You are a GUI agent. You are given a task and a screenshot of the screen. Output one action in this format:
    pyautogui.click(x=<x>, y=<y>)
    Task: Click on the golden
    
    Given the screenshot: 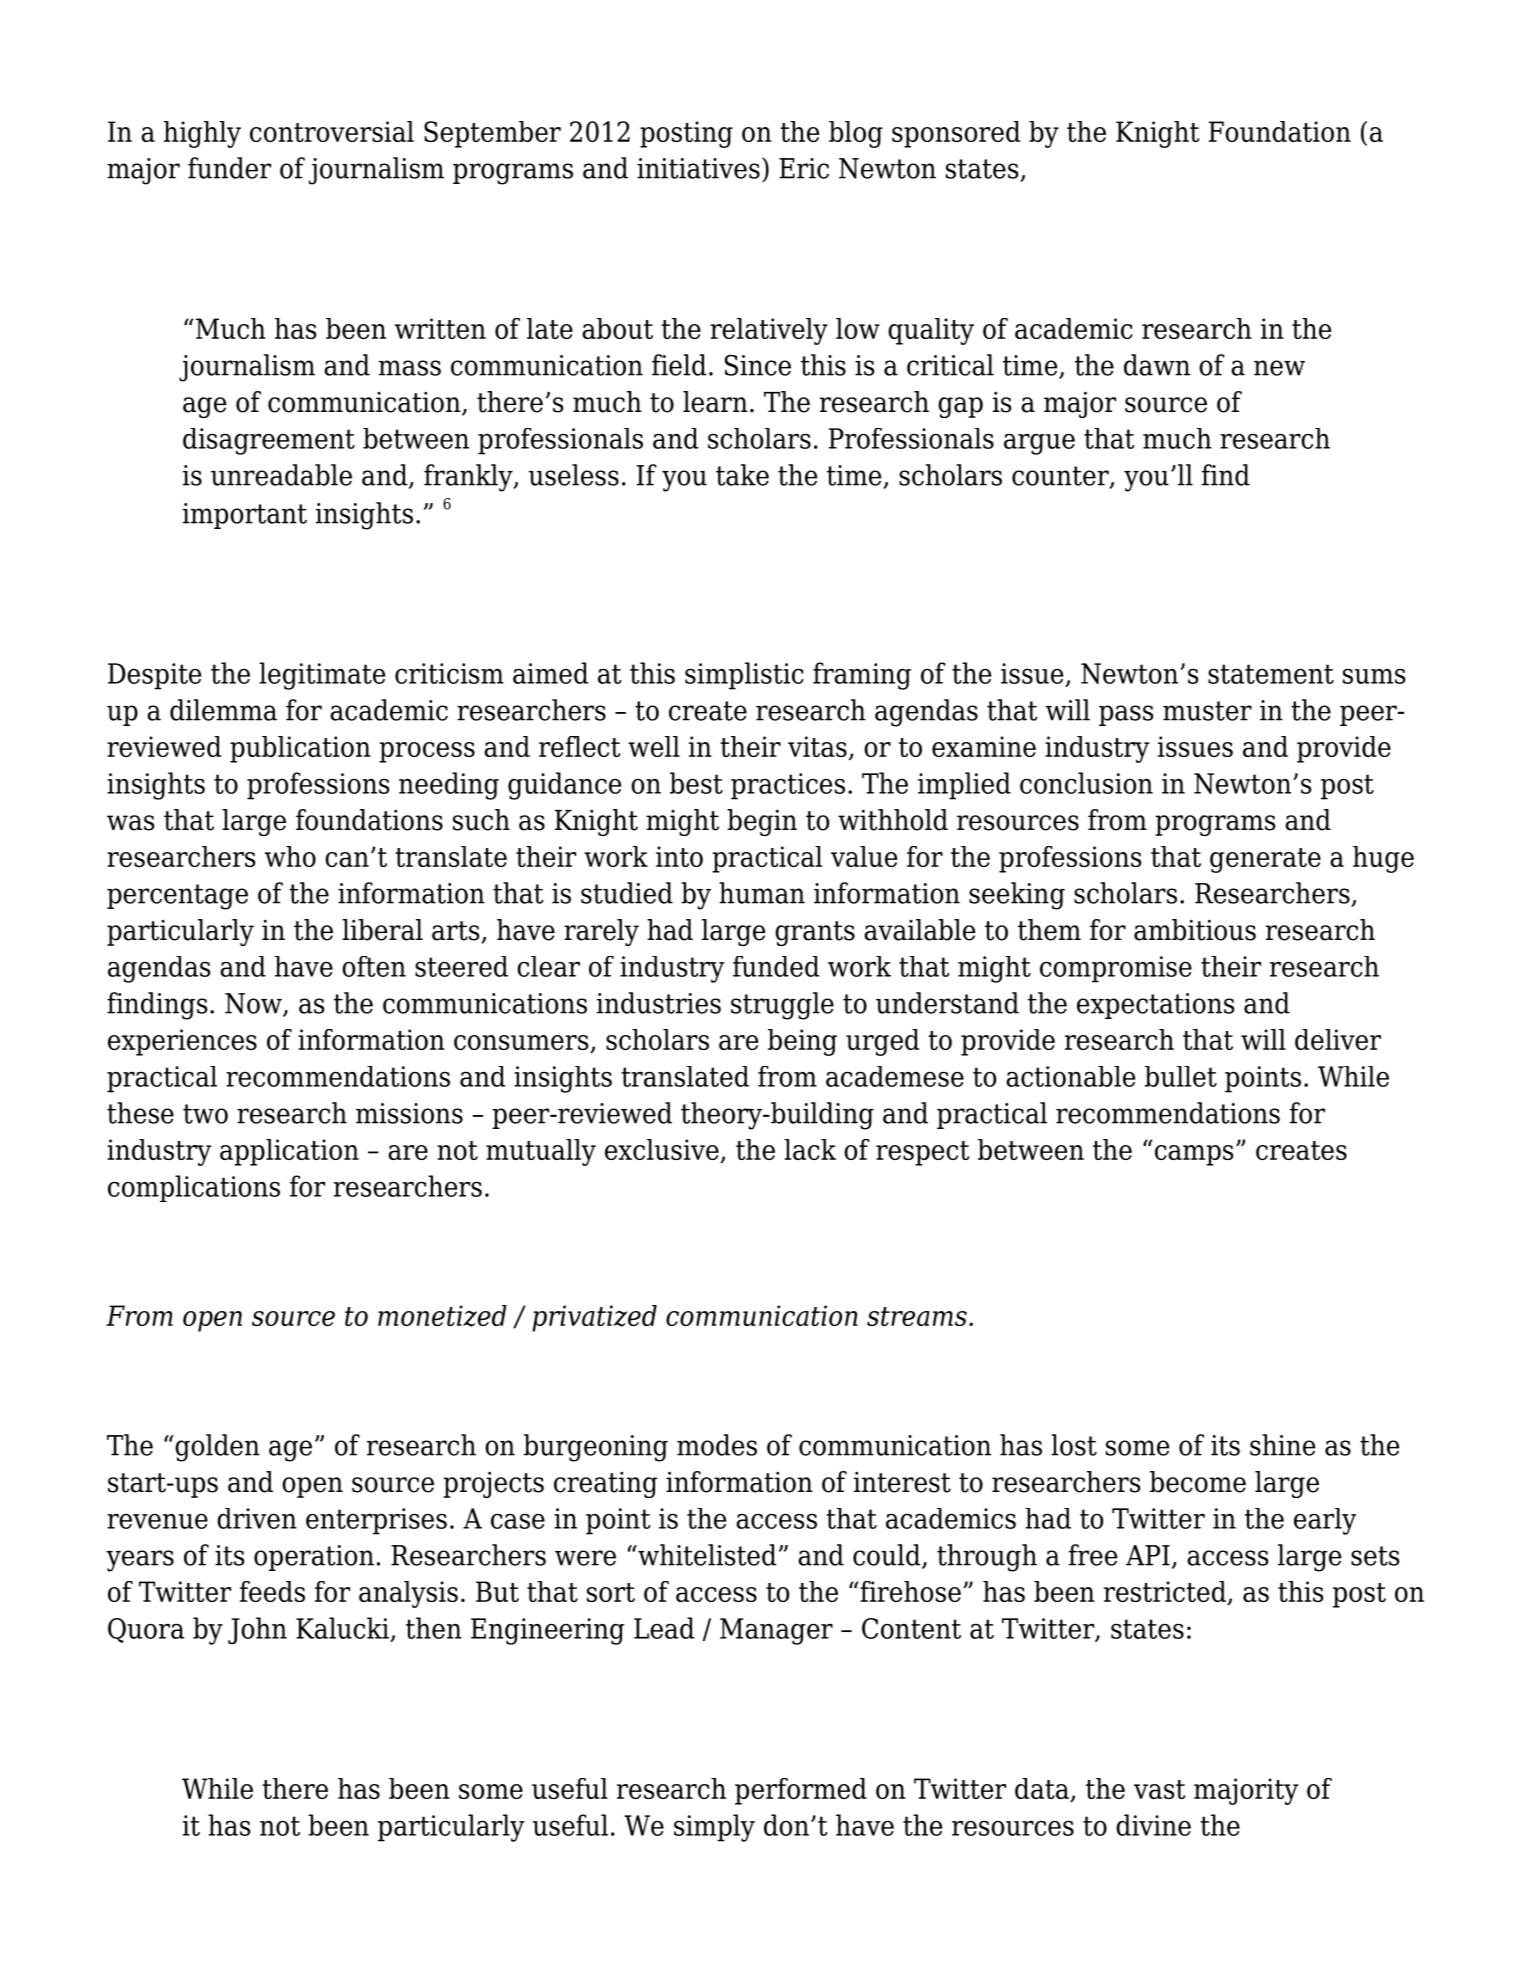 What is the action you would take?
    pyautogui.click(x=217, y=1448)
